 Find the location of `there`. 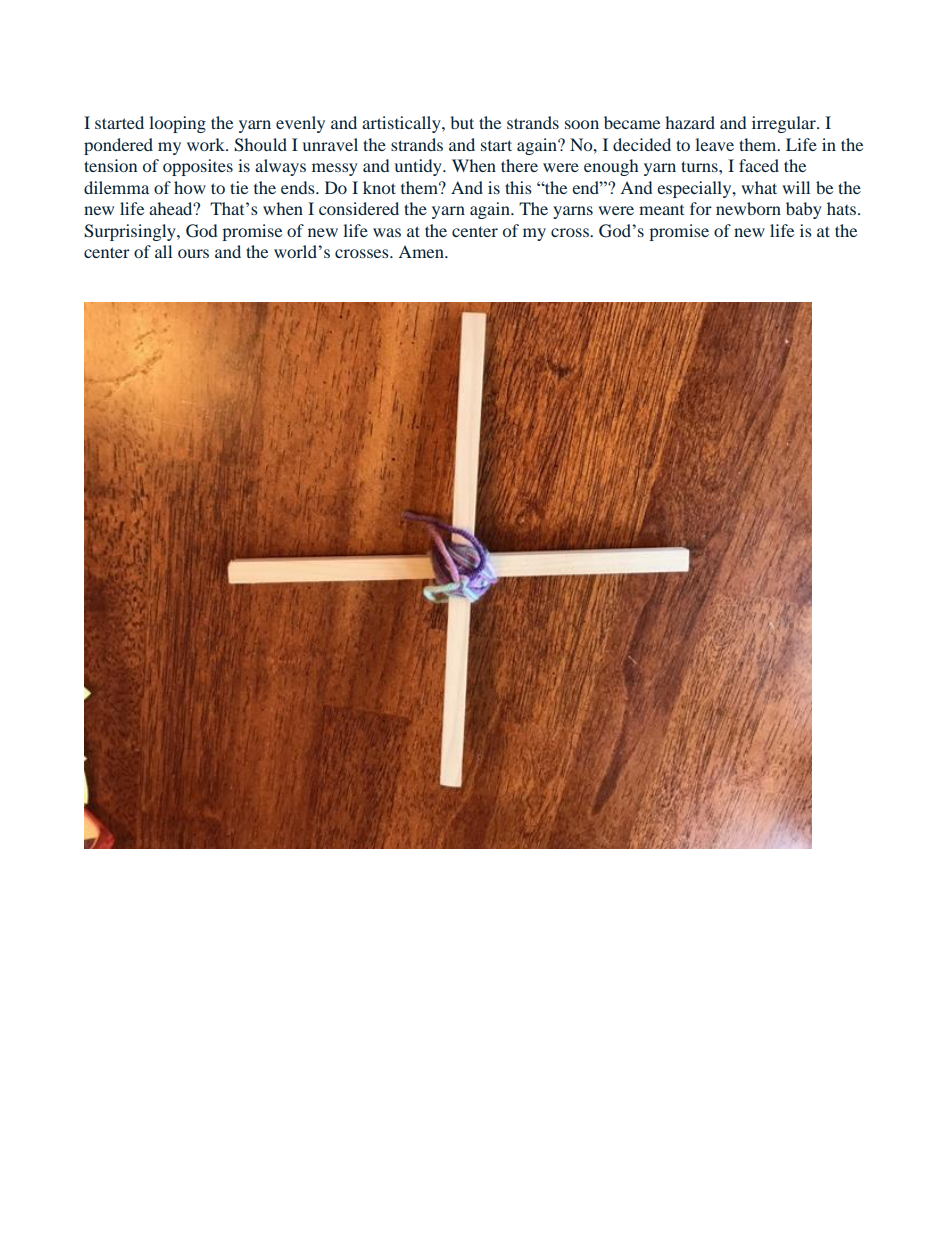

there is located at coordinates (519, 165).
